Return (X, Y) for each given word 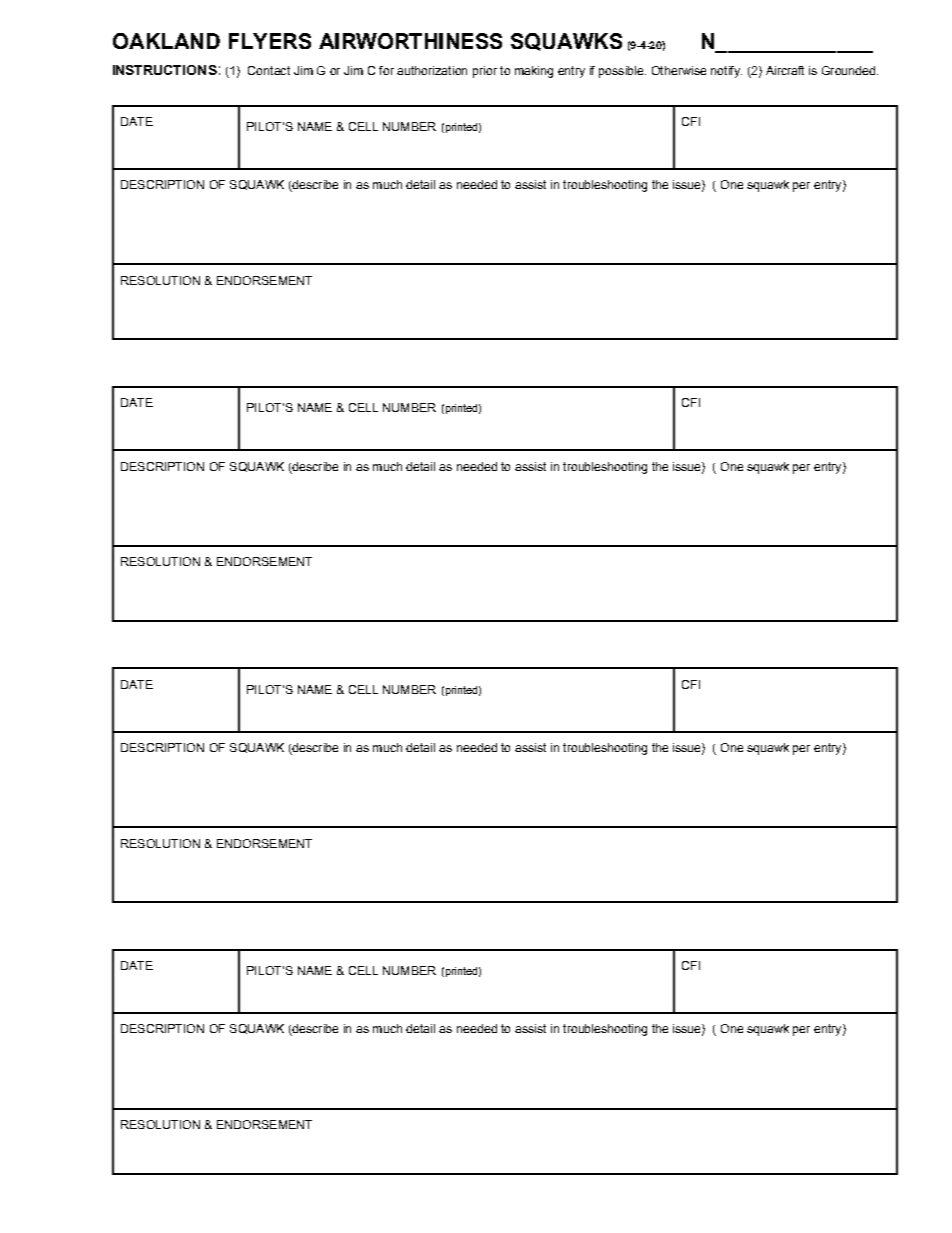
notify (726, 72)
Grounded (850, 70)
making (534, 72)
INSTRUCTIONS (165, 70)
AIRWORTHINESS (410, 41)
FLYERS (270, 41)
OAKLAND (166, 41)
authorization (432, 70)
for (386, 70)
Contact (269, 70)
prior (485, 72)
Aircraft (785, 70)
